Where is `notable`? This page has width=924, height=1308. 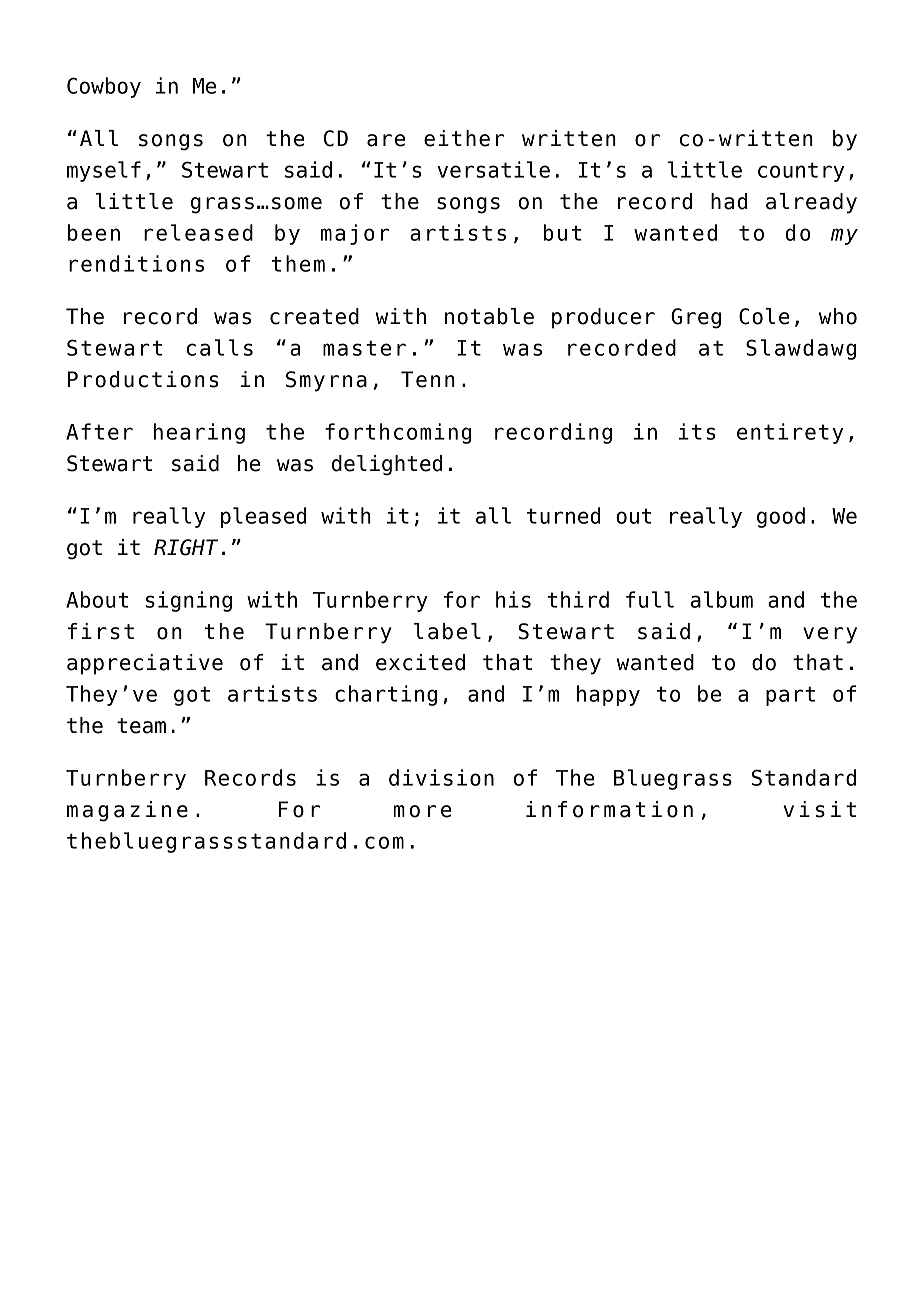
notable is located at coordinates (489, 316).
